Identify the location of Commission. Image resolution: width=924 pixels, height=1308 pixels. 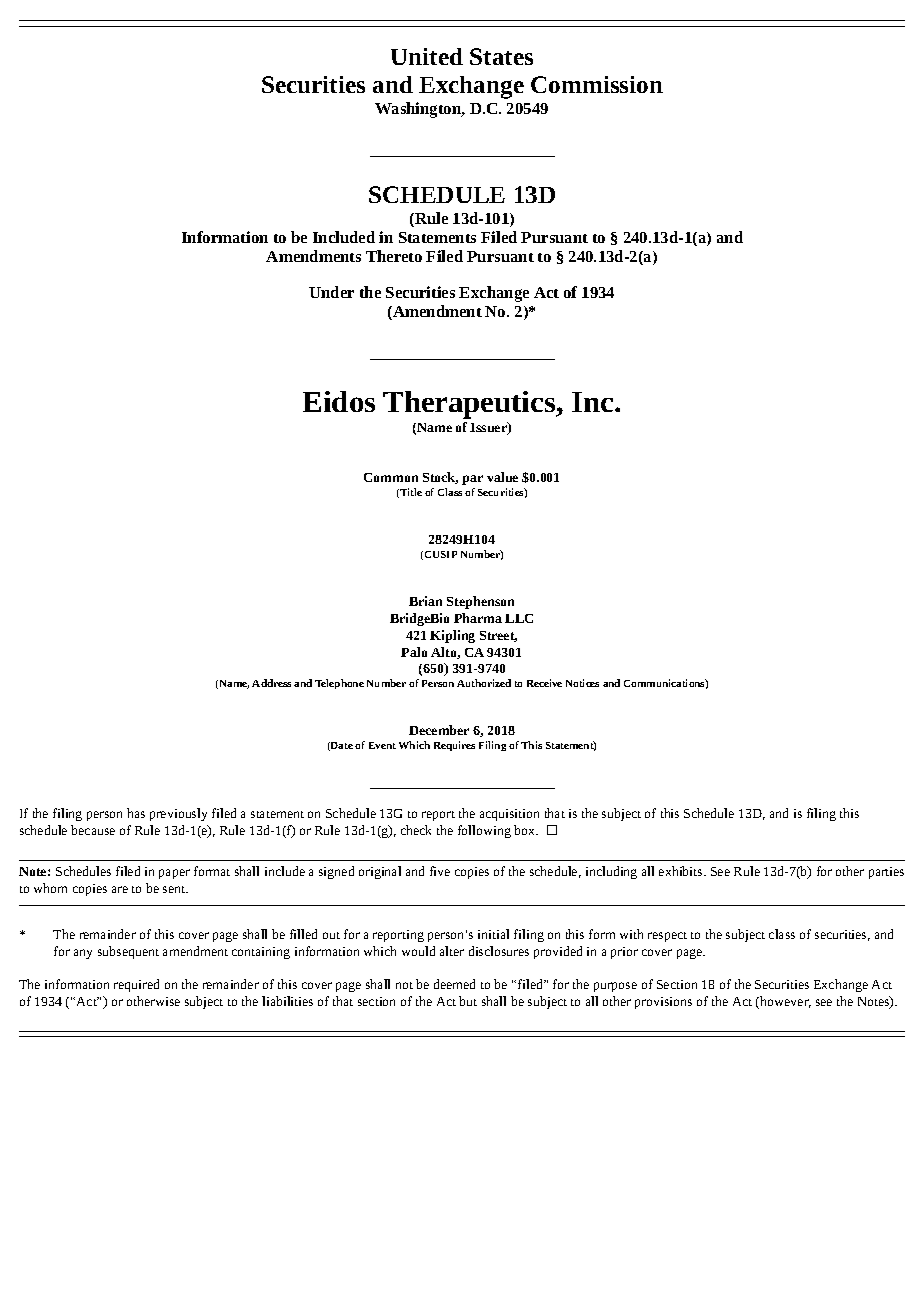
(597, 84).
